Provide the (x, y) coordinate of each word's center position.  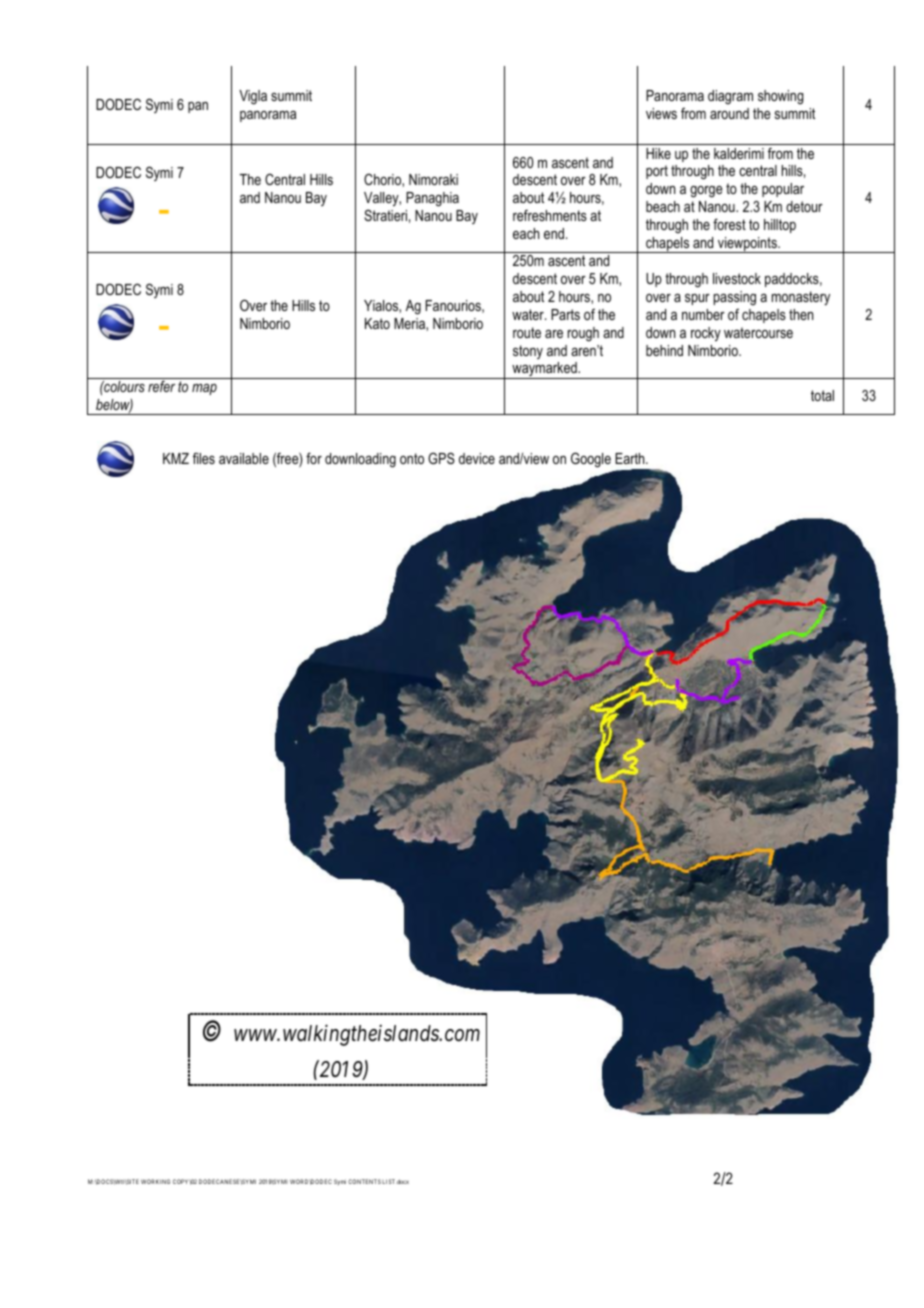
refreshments (550, 215)
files (204, 458)
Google (591, 460)
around (729, 113)
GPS (441, 458)
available (244, 458)
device (477, 458)
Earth (631, 458)
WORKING (155, 1181)
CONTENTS (364, 1181)
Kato (377, 323)
